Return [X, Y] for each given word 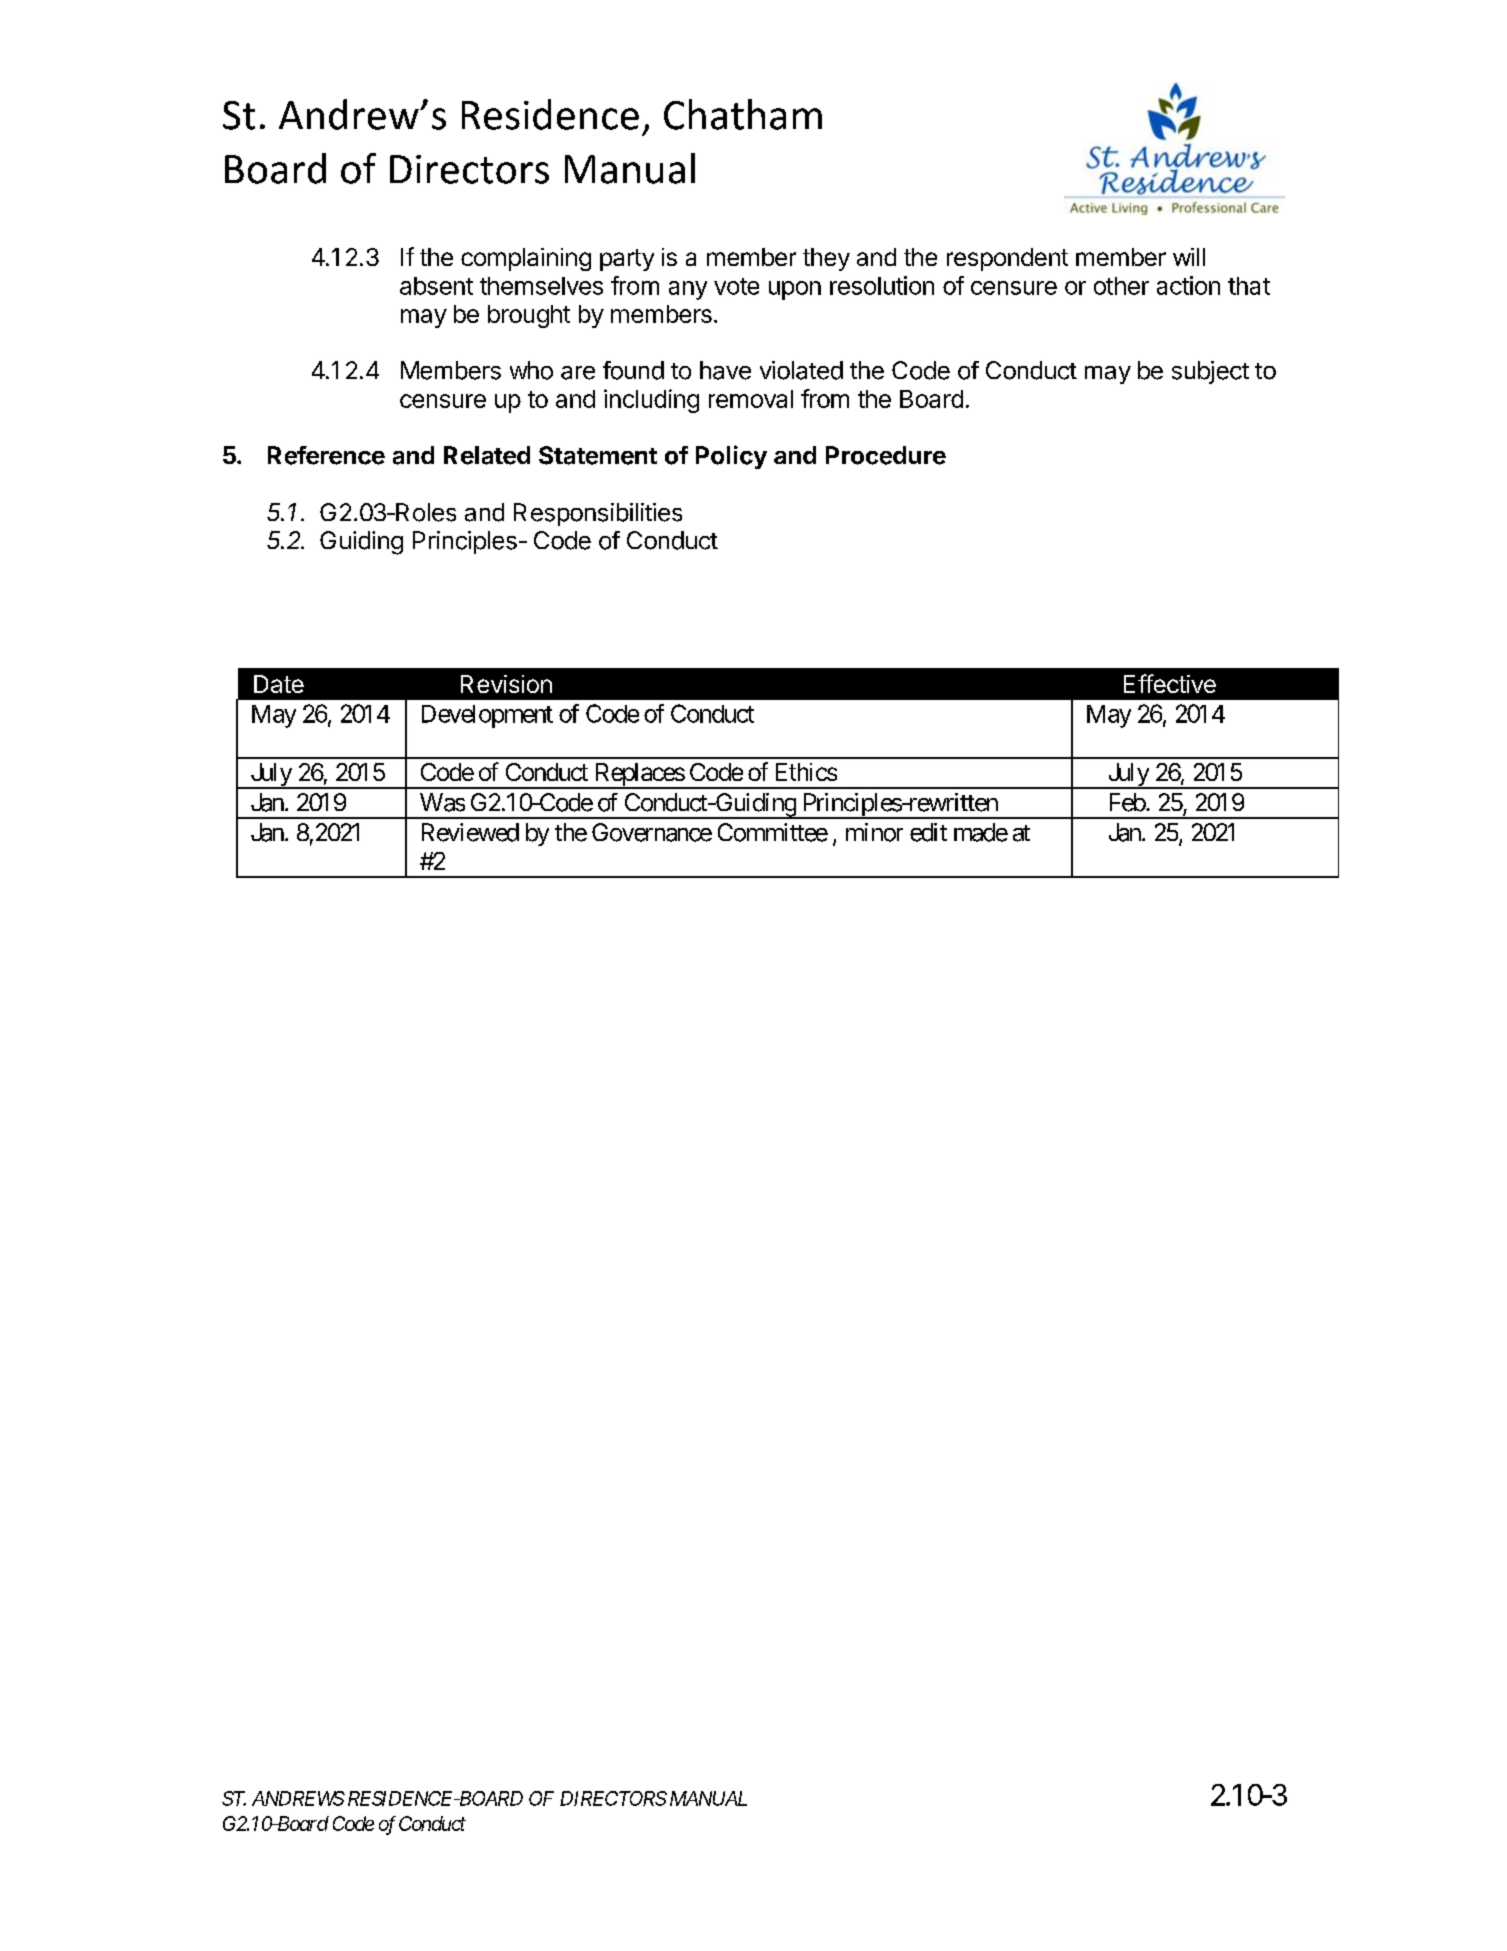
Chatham [743, 114]
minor [874, 832]
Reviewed [470, 832]
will [1189, 257]
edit [928, 832]
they [826, 259]
